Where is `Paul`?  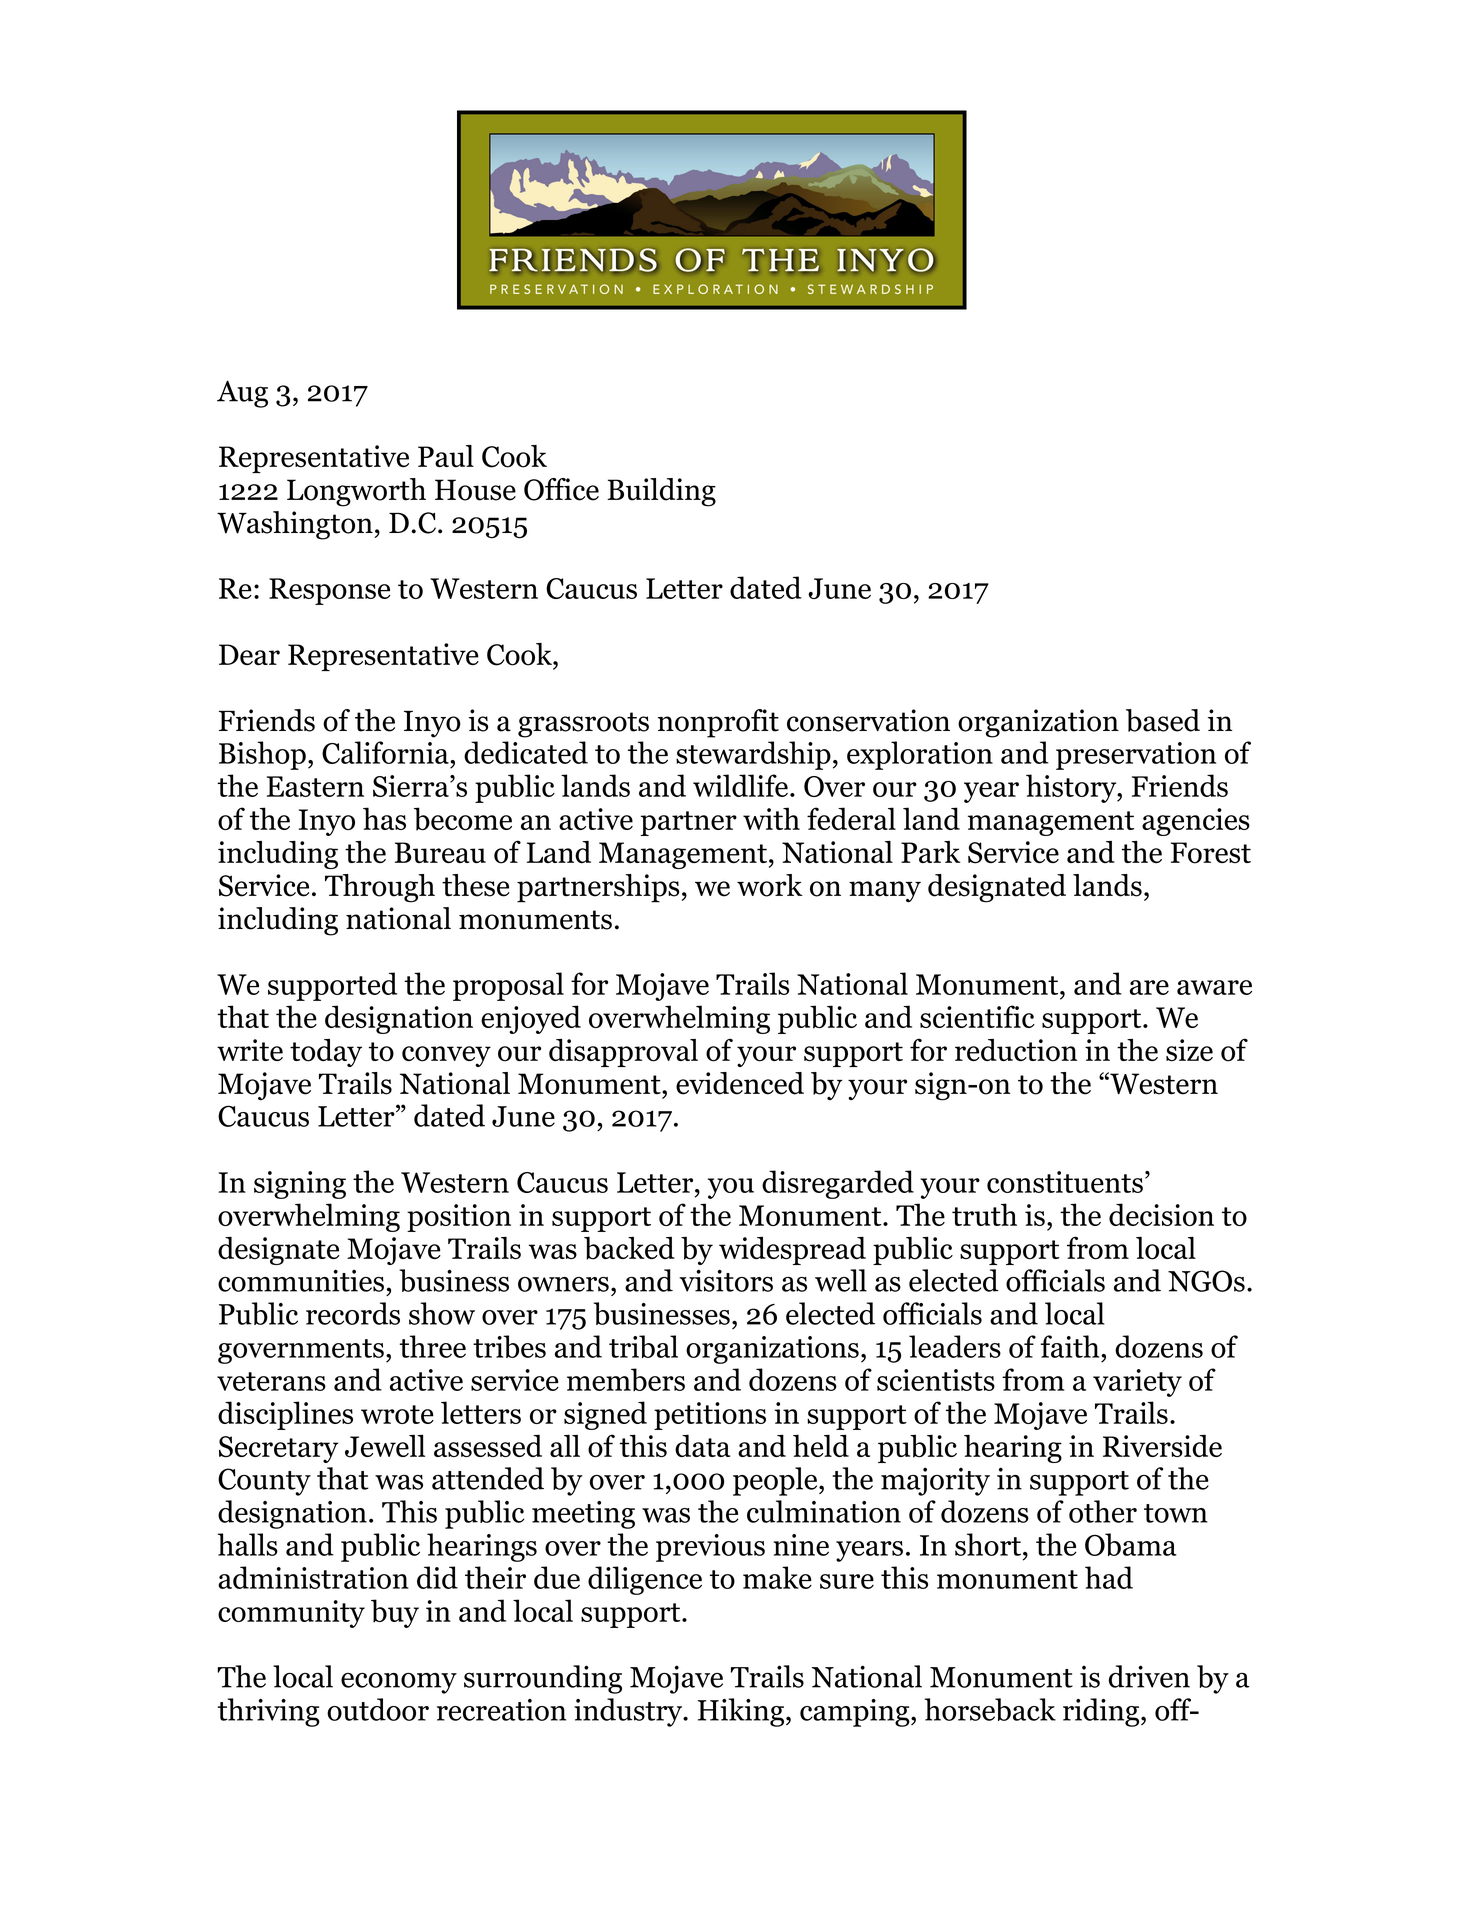
Paul is located at coordinates (446, 456).
